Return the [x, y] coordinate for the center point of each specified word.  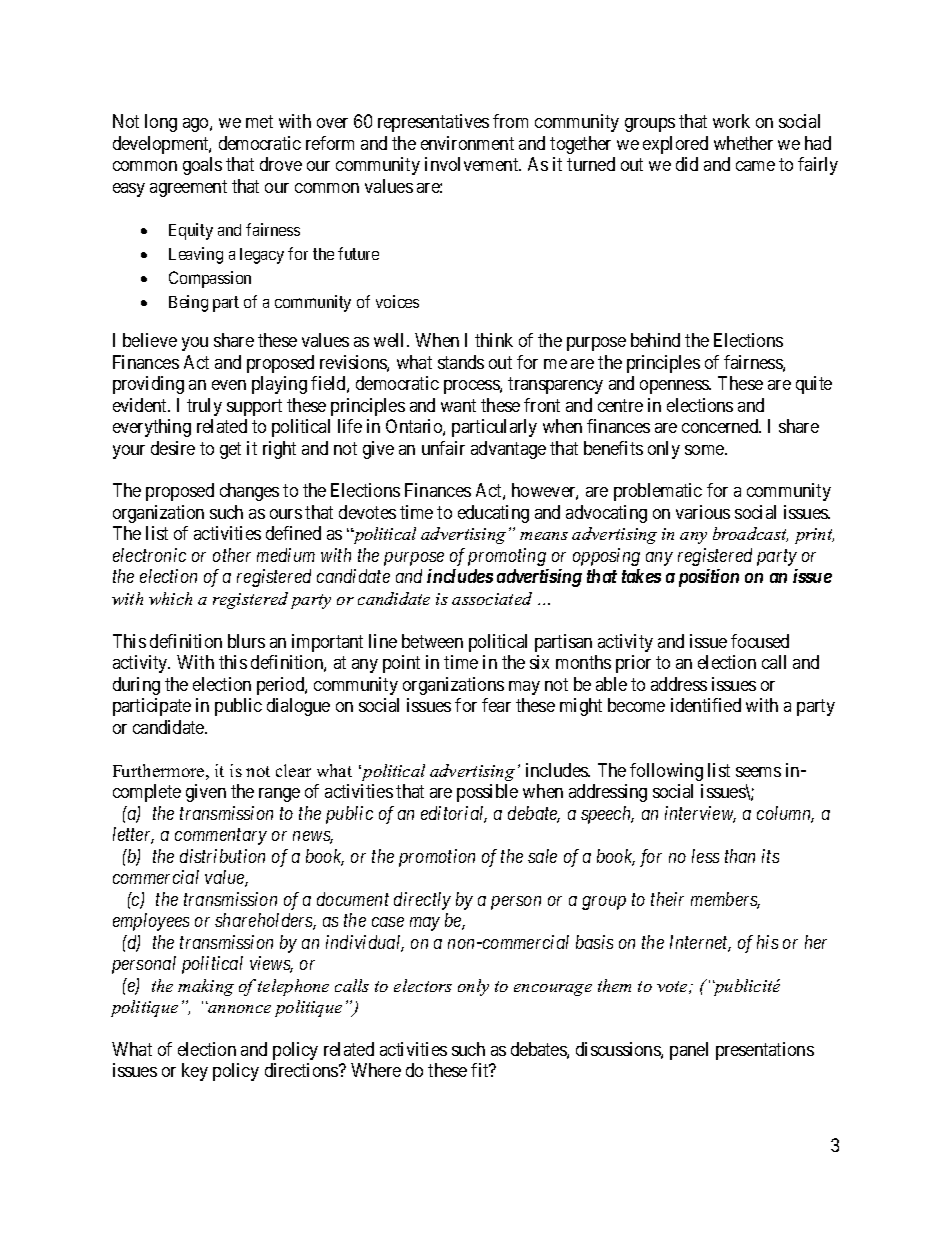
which [170, 598]
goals [202, 166]
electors [423, 985]
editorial [454, 814]
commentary [221, 837]
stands [461, 362]
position [709, 578]
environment [467, 143]
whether [743, 143]
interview [700, 814]
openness [675, 387]
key [195, 1072]
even [229, 385]
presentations [765, 1051]
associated [492, 598]
